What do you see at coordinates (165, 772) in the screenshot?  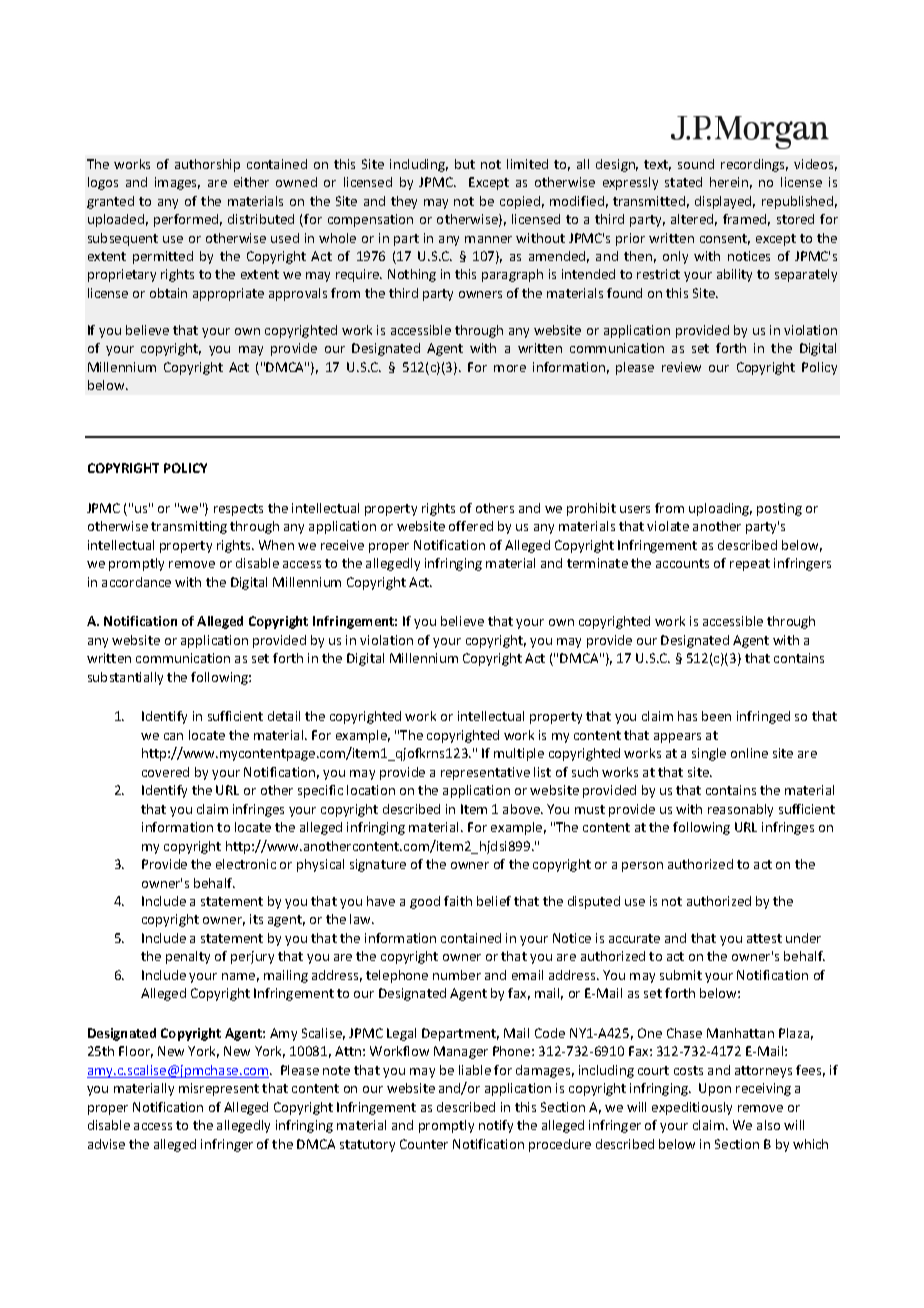 I see `covered` at bounding box center [165, 772].
